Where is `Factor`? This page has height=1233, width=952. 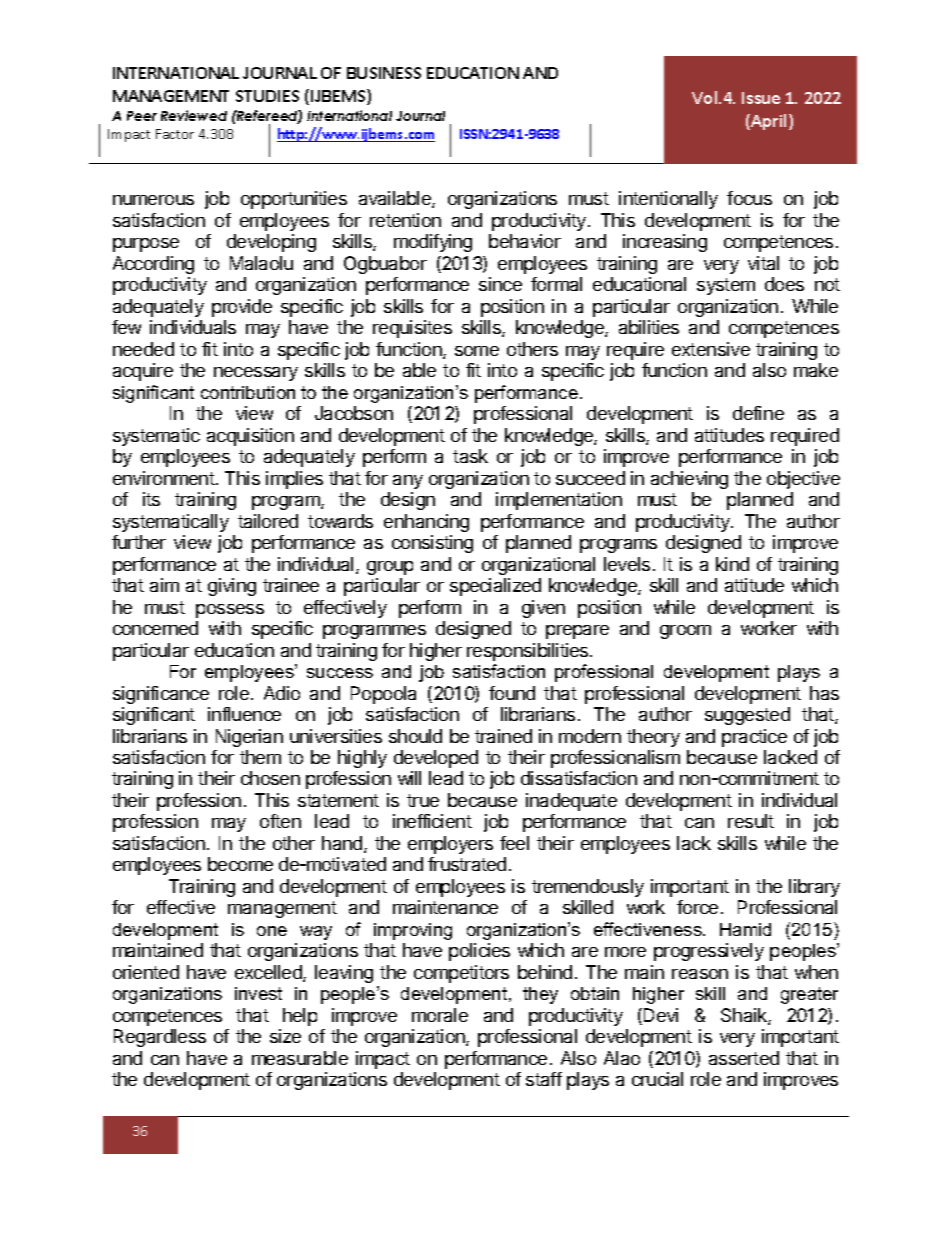 Factor is located at coordinates (175, 134).
